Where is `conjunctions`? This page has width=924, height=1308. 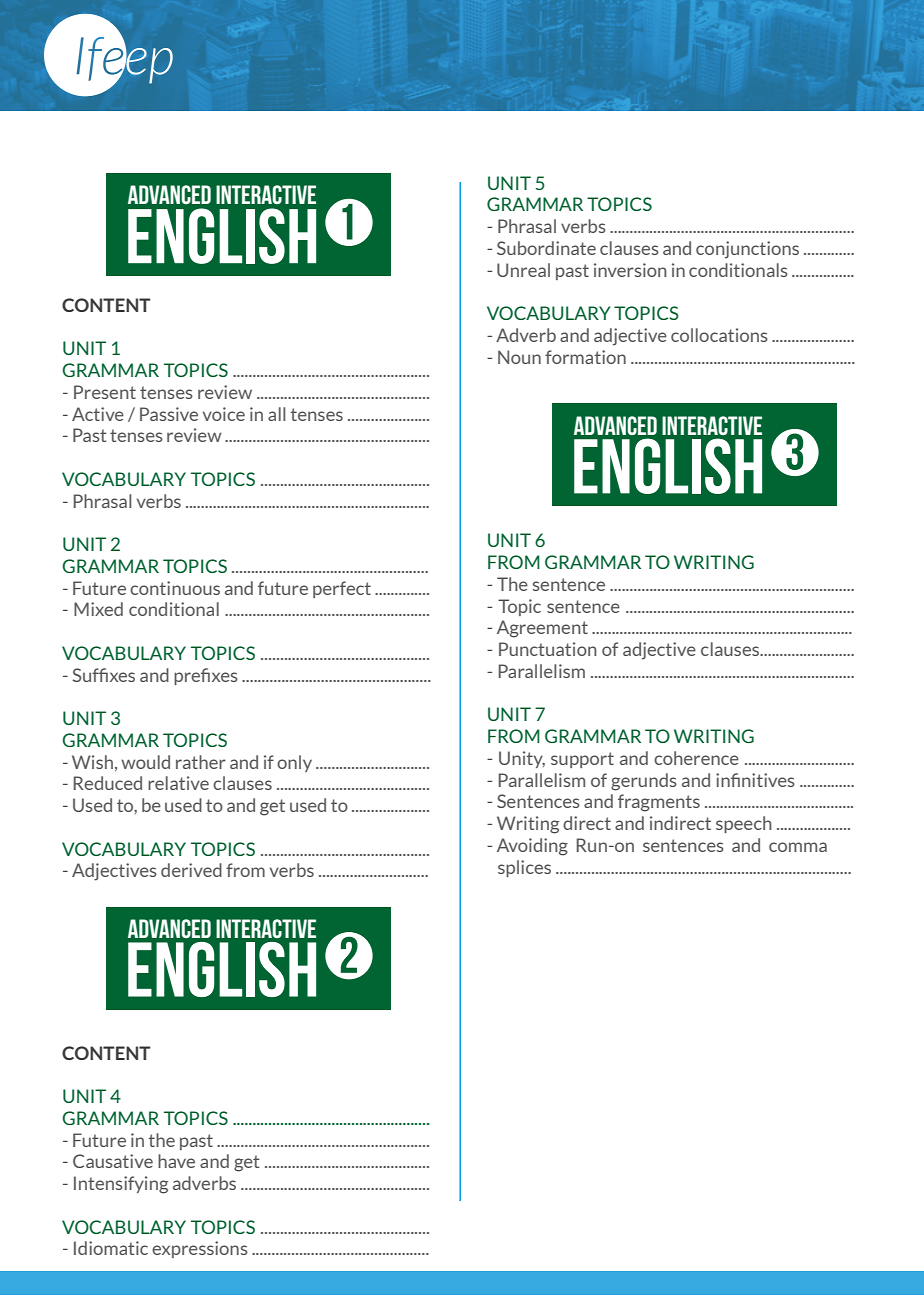 conjunctions is located at coordinates (747, 250).
